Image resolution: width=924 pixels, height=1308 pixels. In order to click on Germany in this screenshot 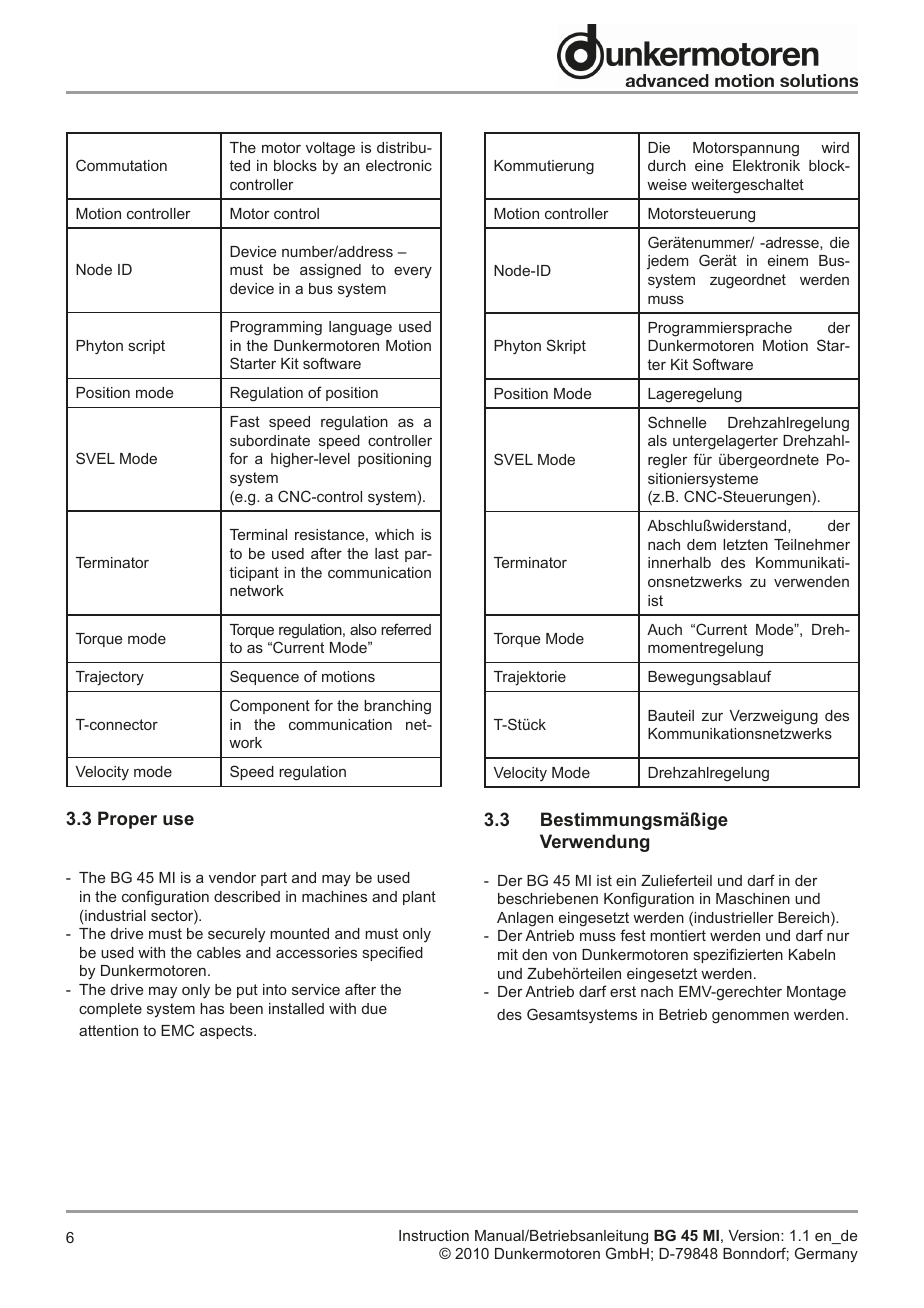, I will do `click(826, 1254)`.
